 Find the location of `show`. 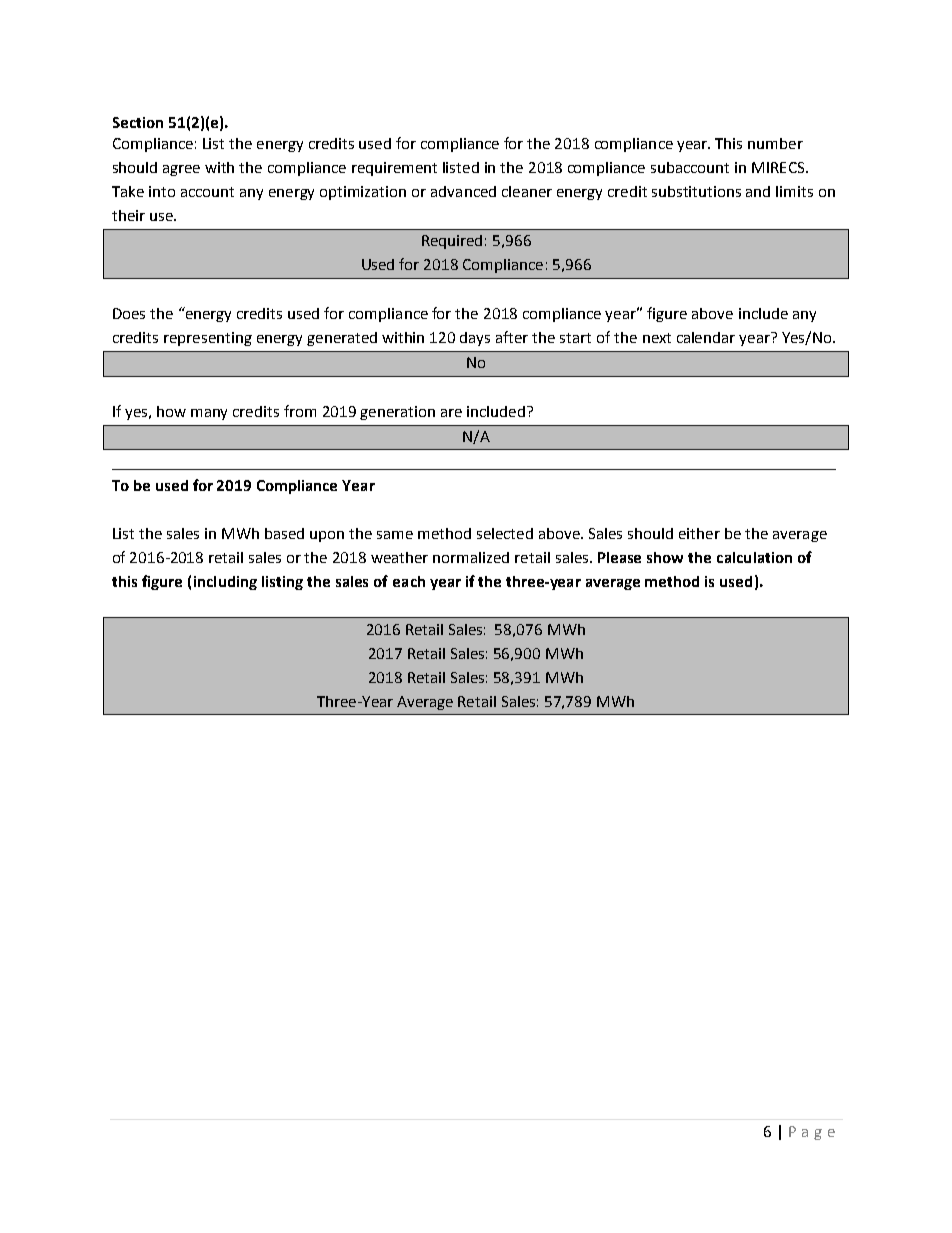

show is located at coordinates (665, 557).
